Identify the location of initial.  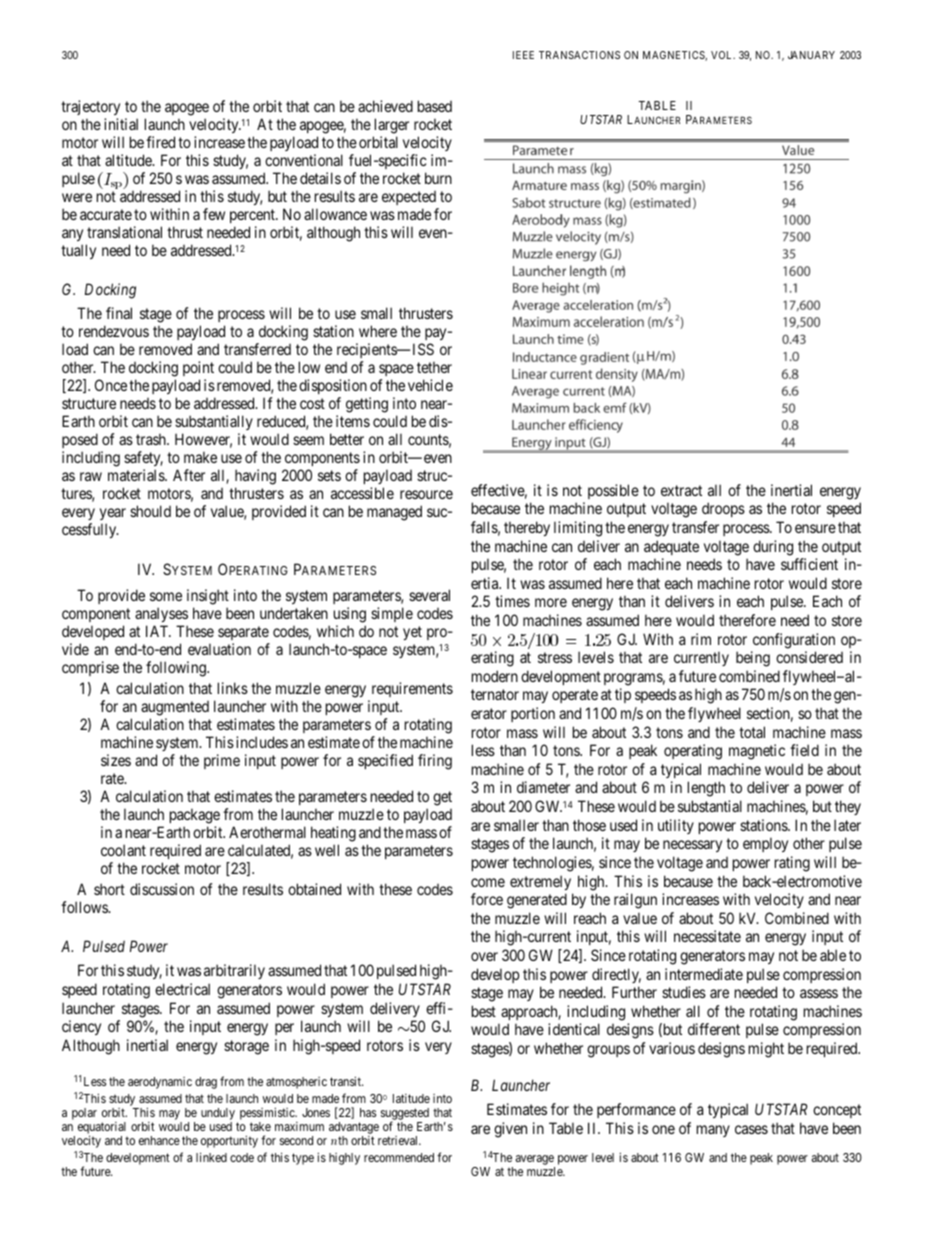
(121, 124).
